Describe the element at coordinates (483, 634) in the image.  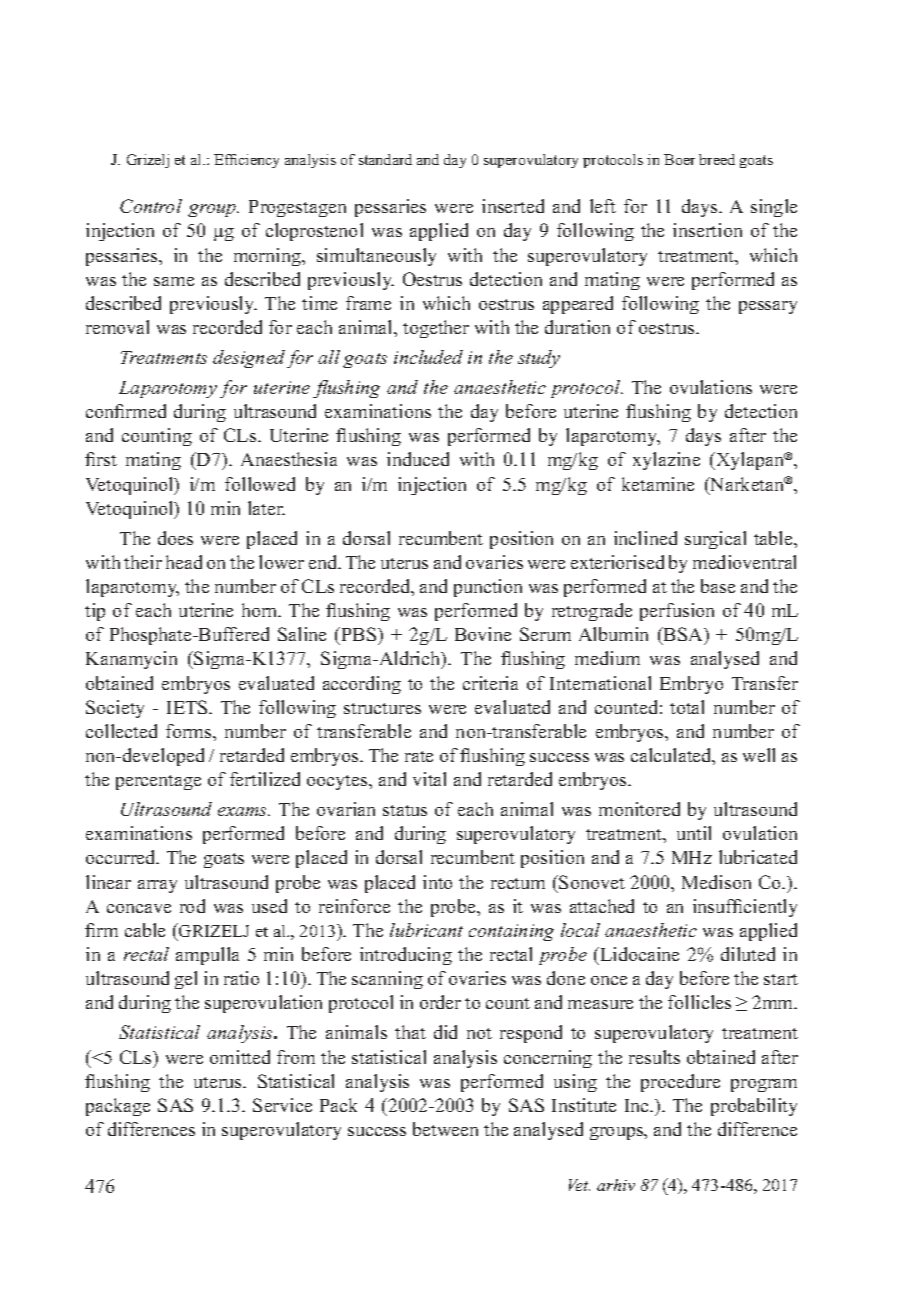
I see `Bovine` at that location.
